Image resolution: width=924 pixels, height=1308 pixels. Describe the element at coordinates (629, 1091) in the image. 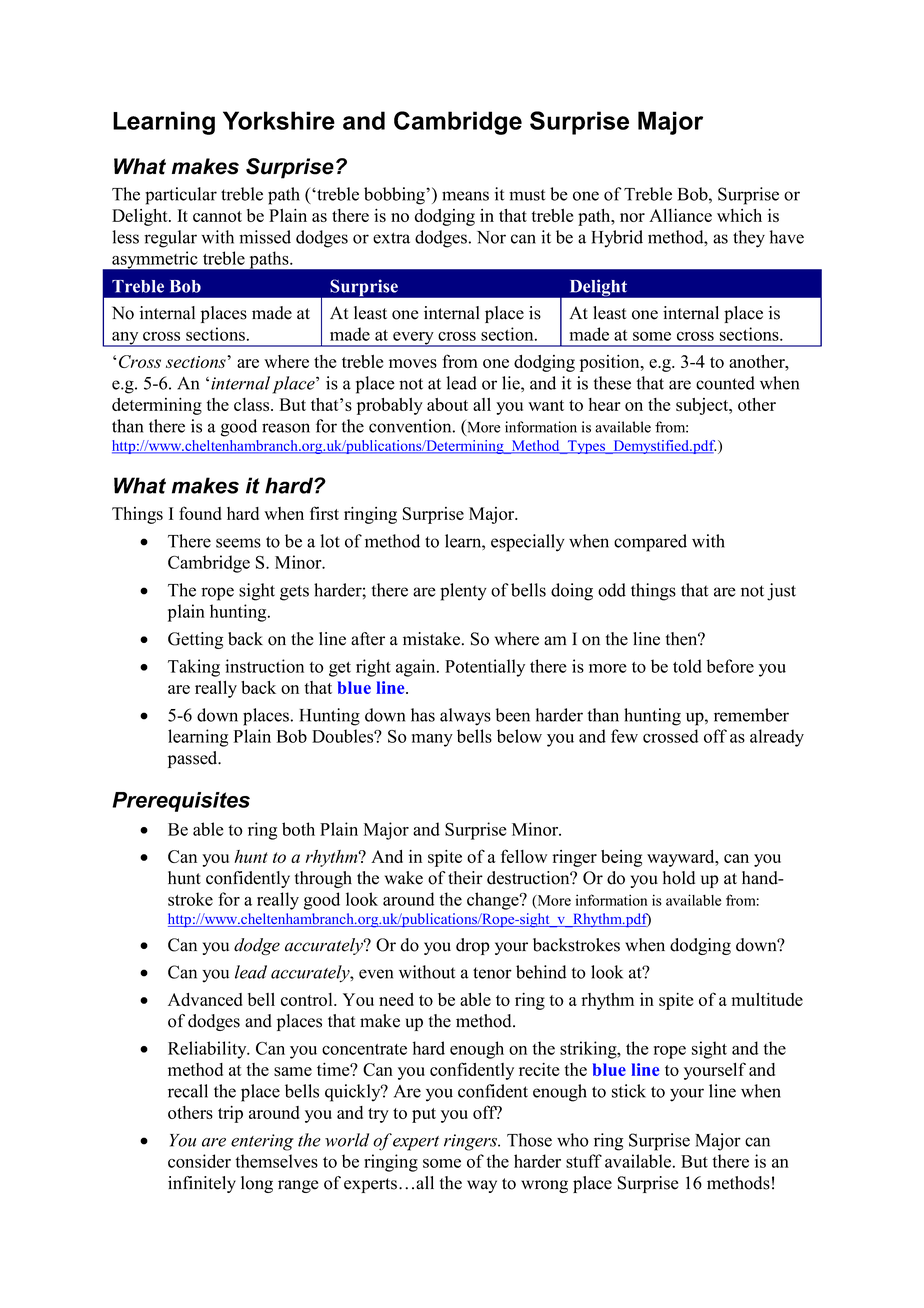

I see `stick` at that location.
